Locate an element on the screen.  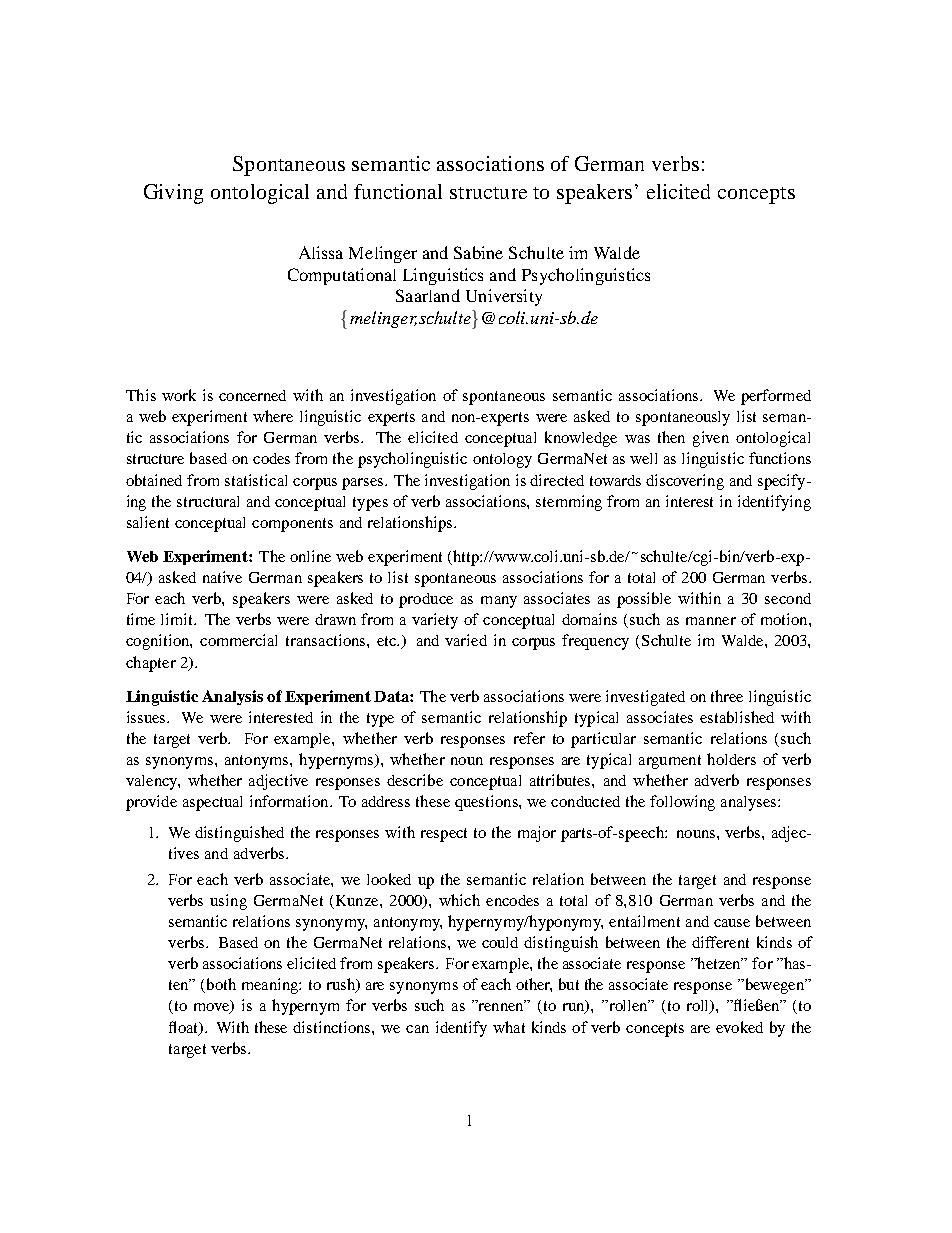
questions is located at coordinates (487, 803).
